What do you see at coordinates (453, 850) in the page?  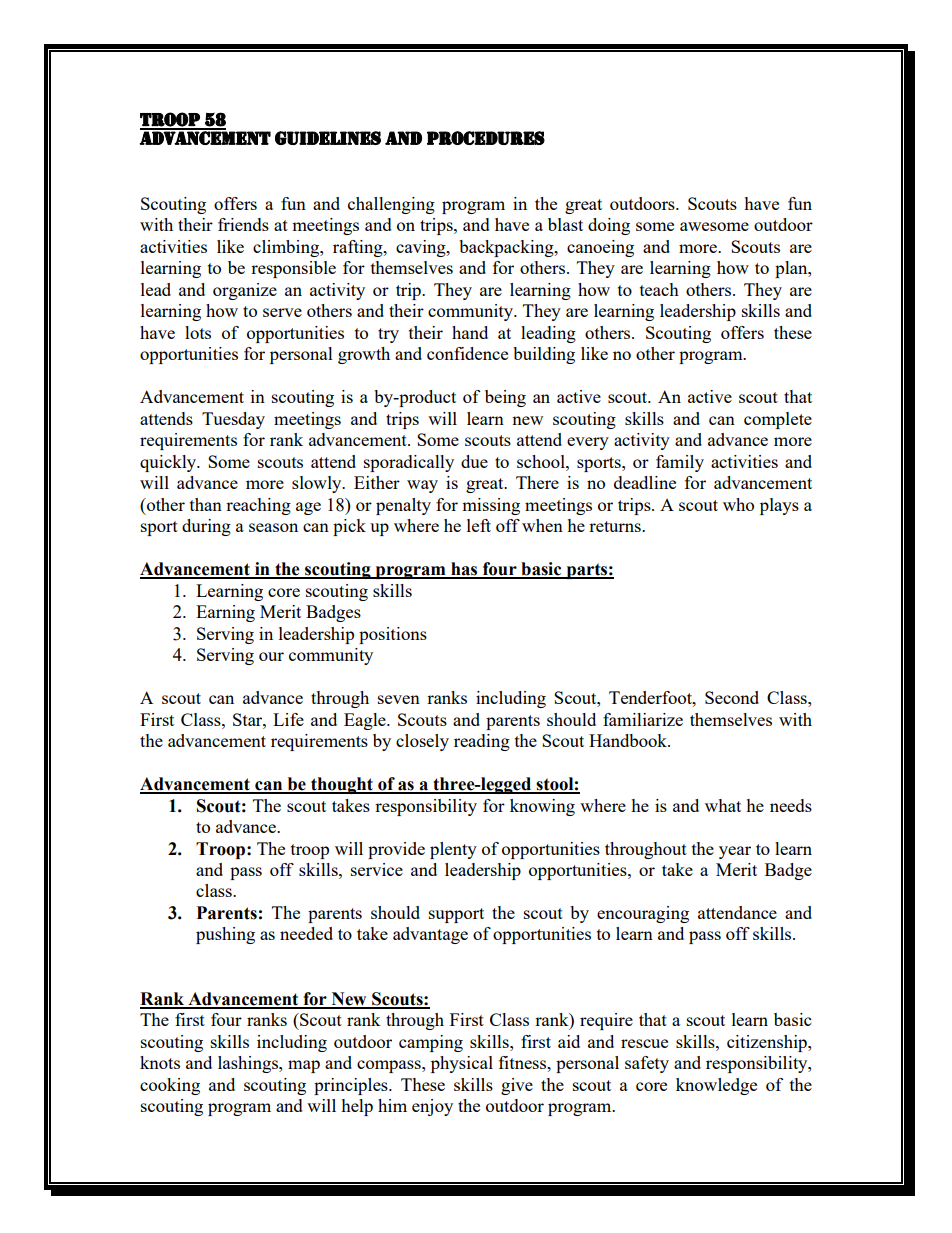 I see `plenty` at bounding box center [453, 850].
